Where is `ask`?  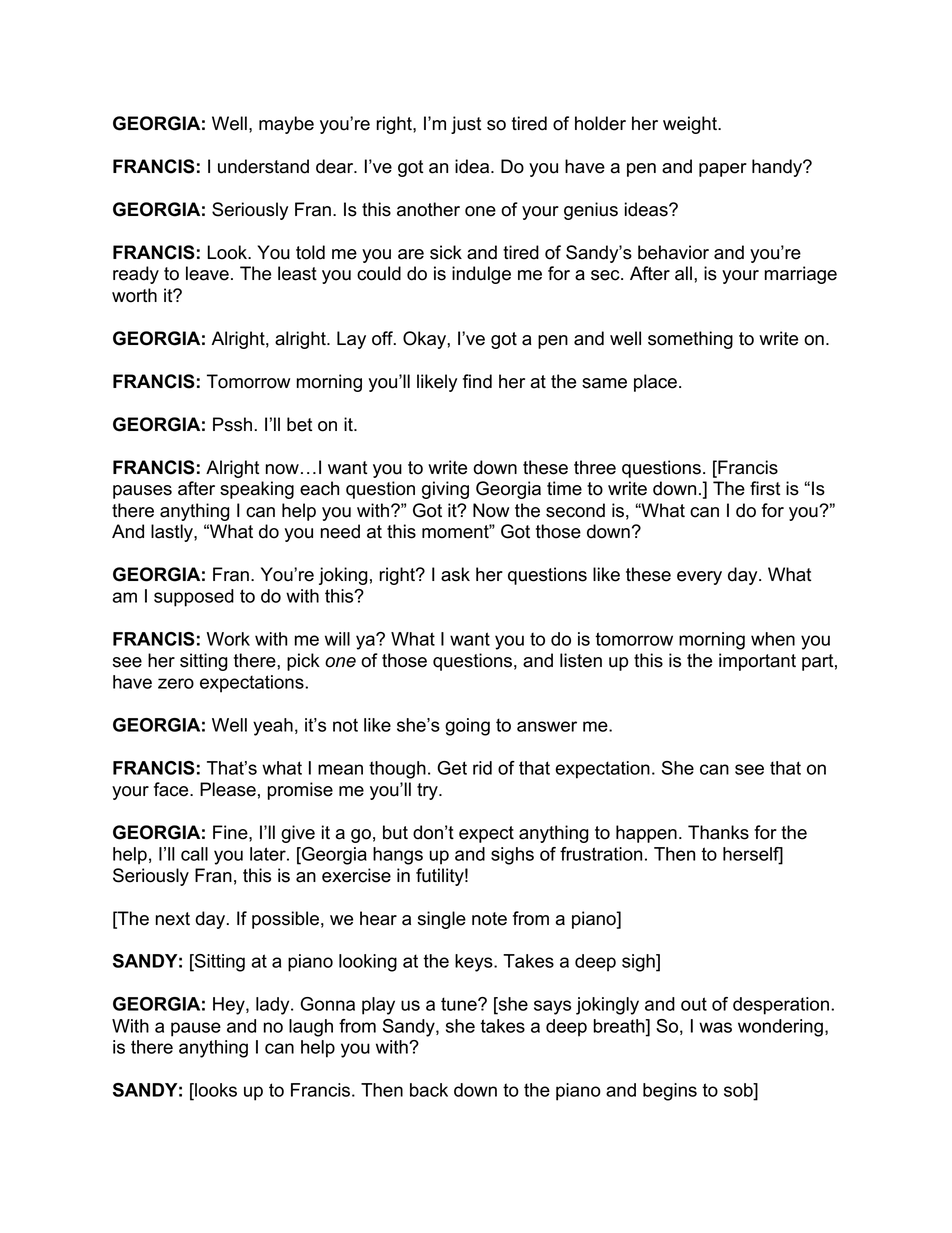
ask is located at coordinates (455, 574).
